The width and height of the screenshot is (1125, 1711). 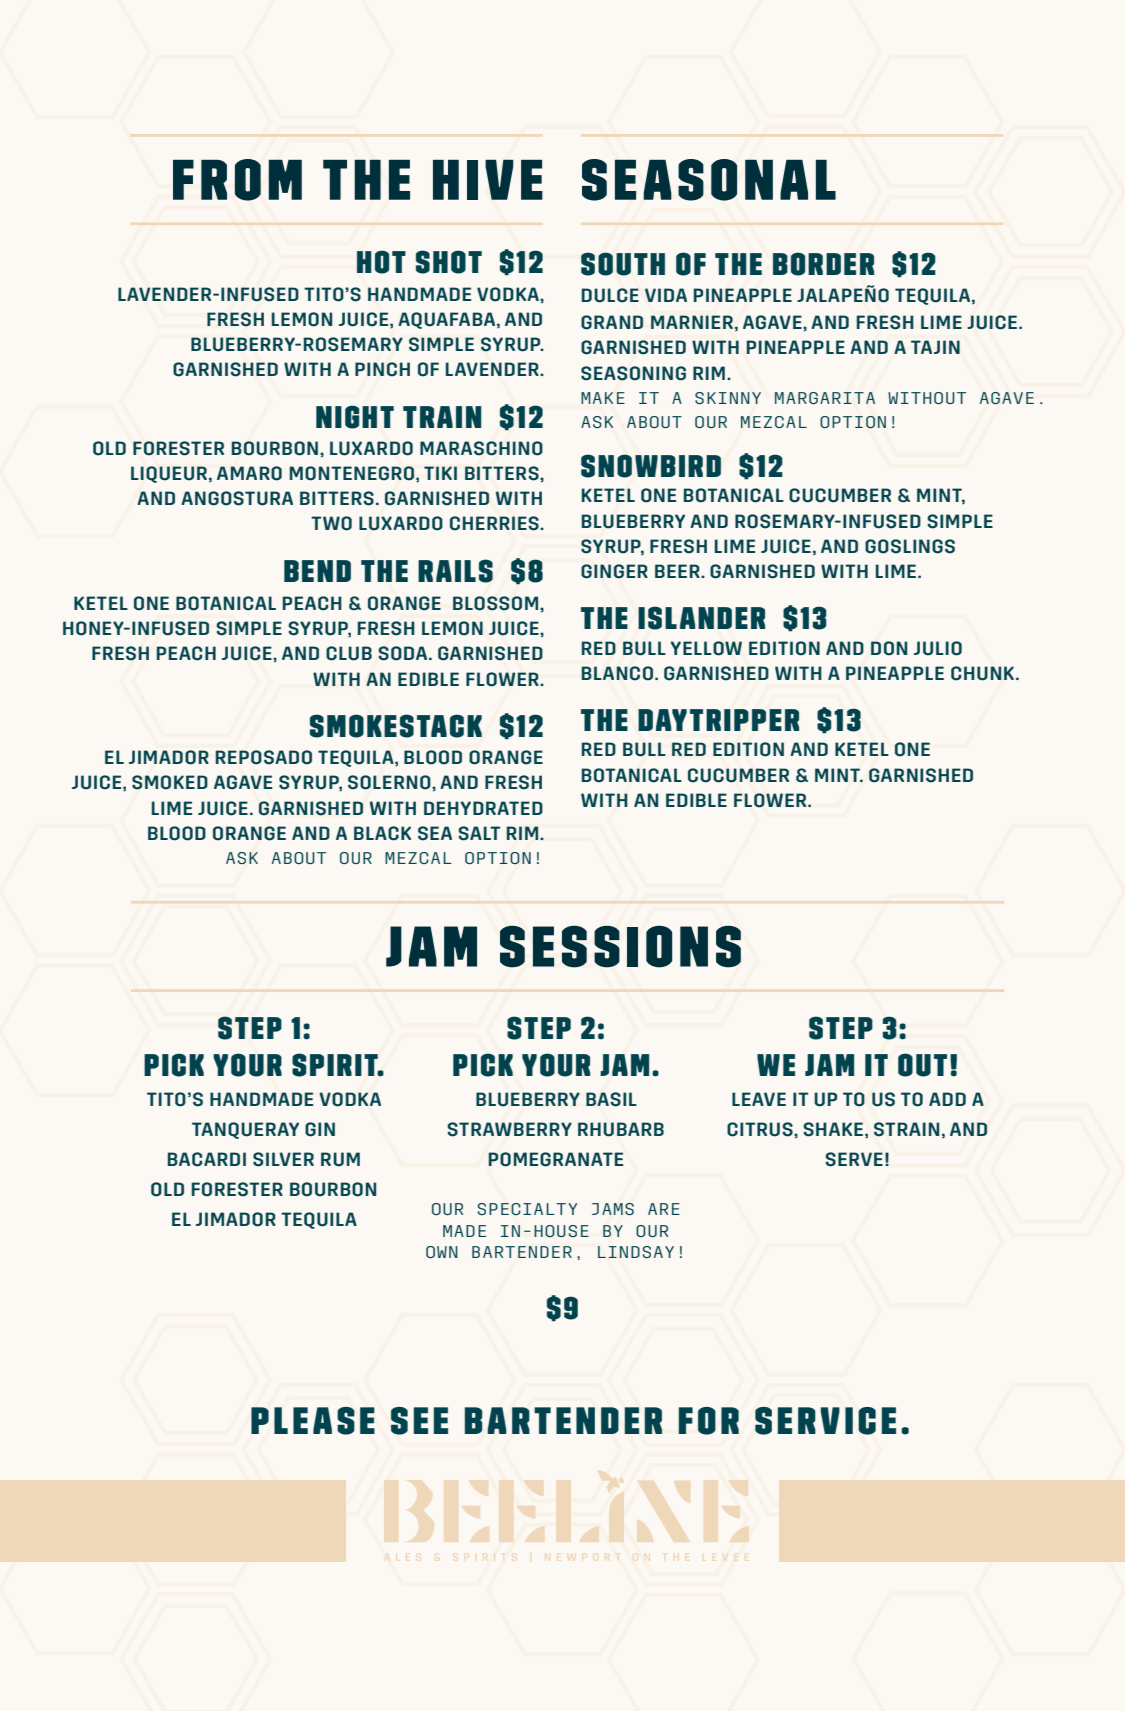 I want to click on SHAKE, so click(x=833, y=1129).
